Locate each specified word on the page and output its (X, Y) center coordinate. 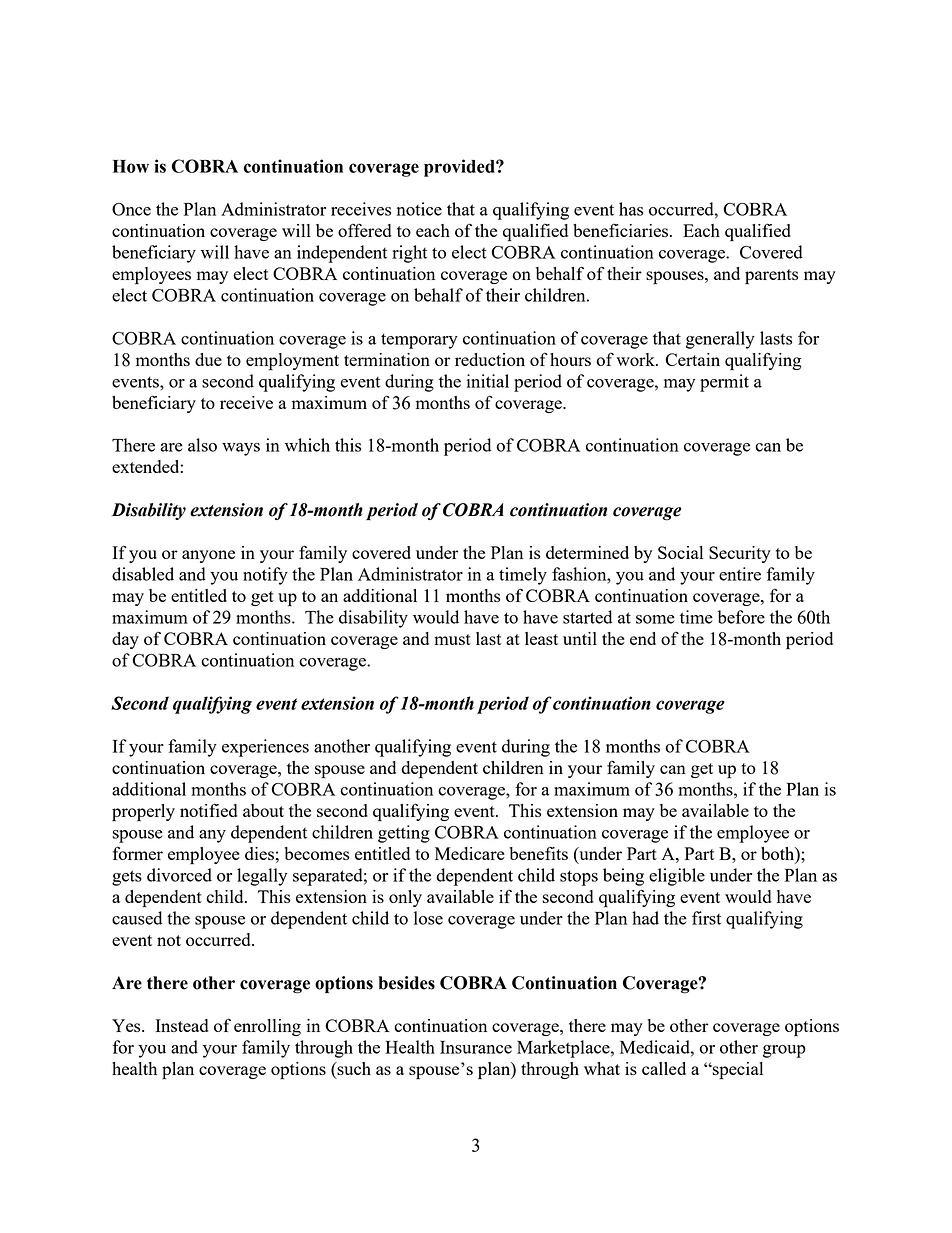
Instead (182, 1025)
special (737, 1071)
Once (131, 209)
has (631, 209)
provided (460, 168)
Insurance (476, 1047)
